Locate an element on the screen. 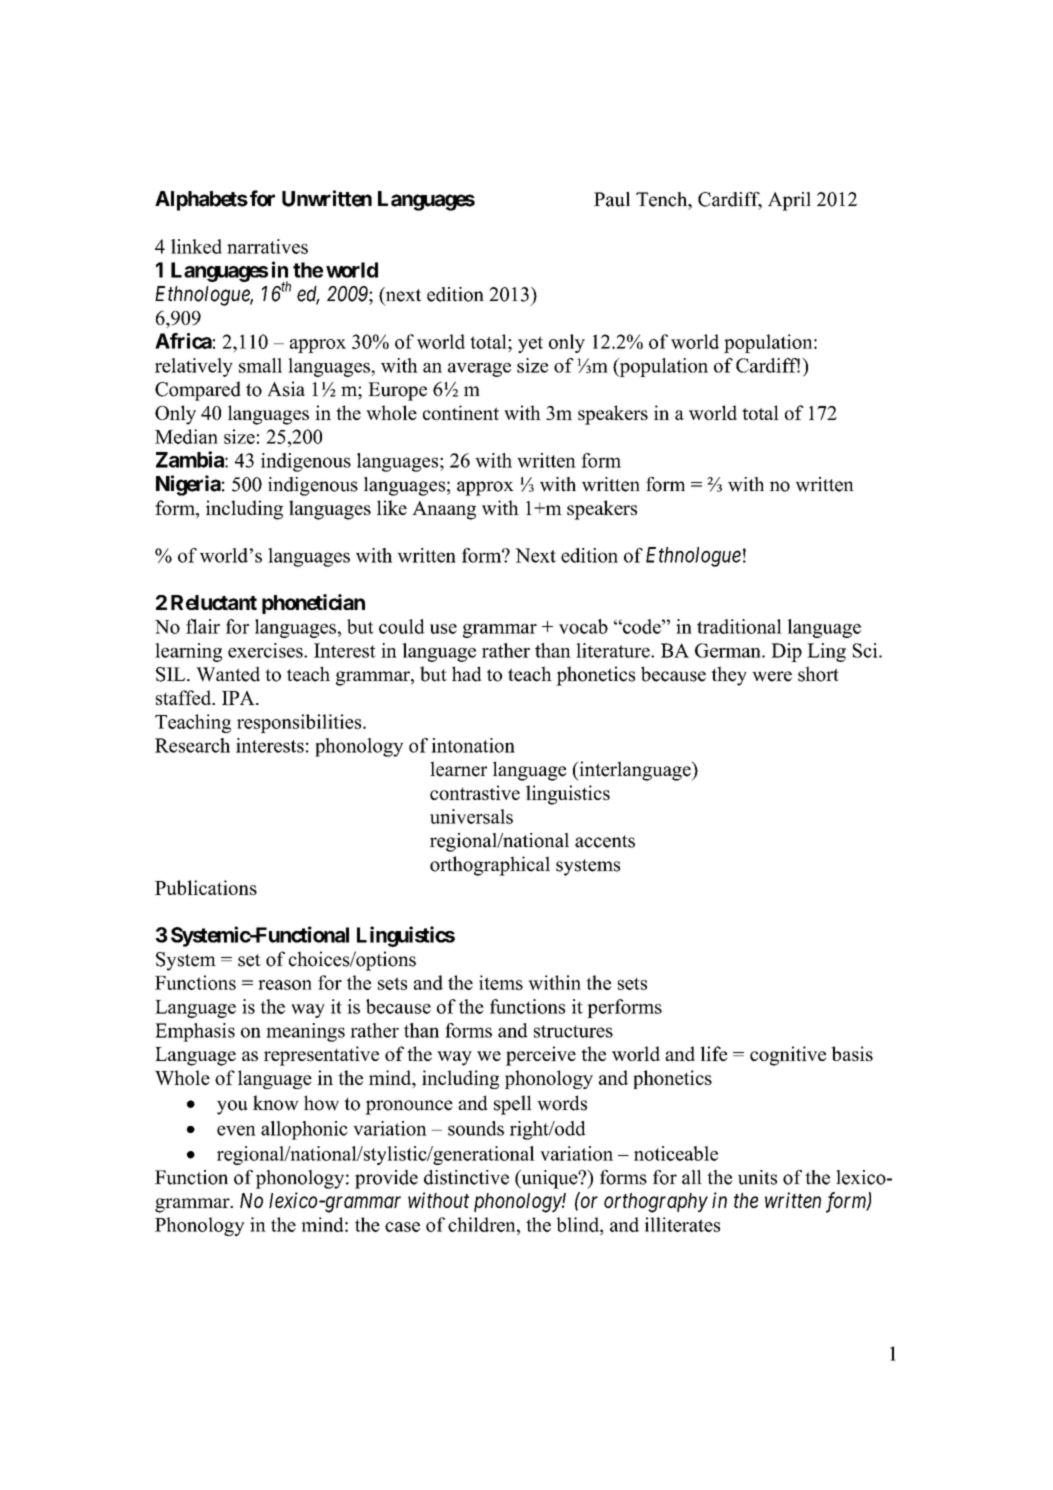 This screenshot has width=1053, height=1490. reason is located at coordinates (285, 985).
